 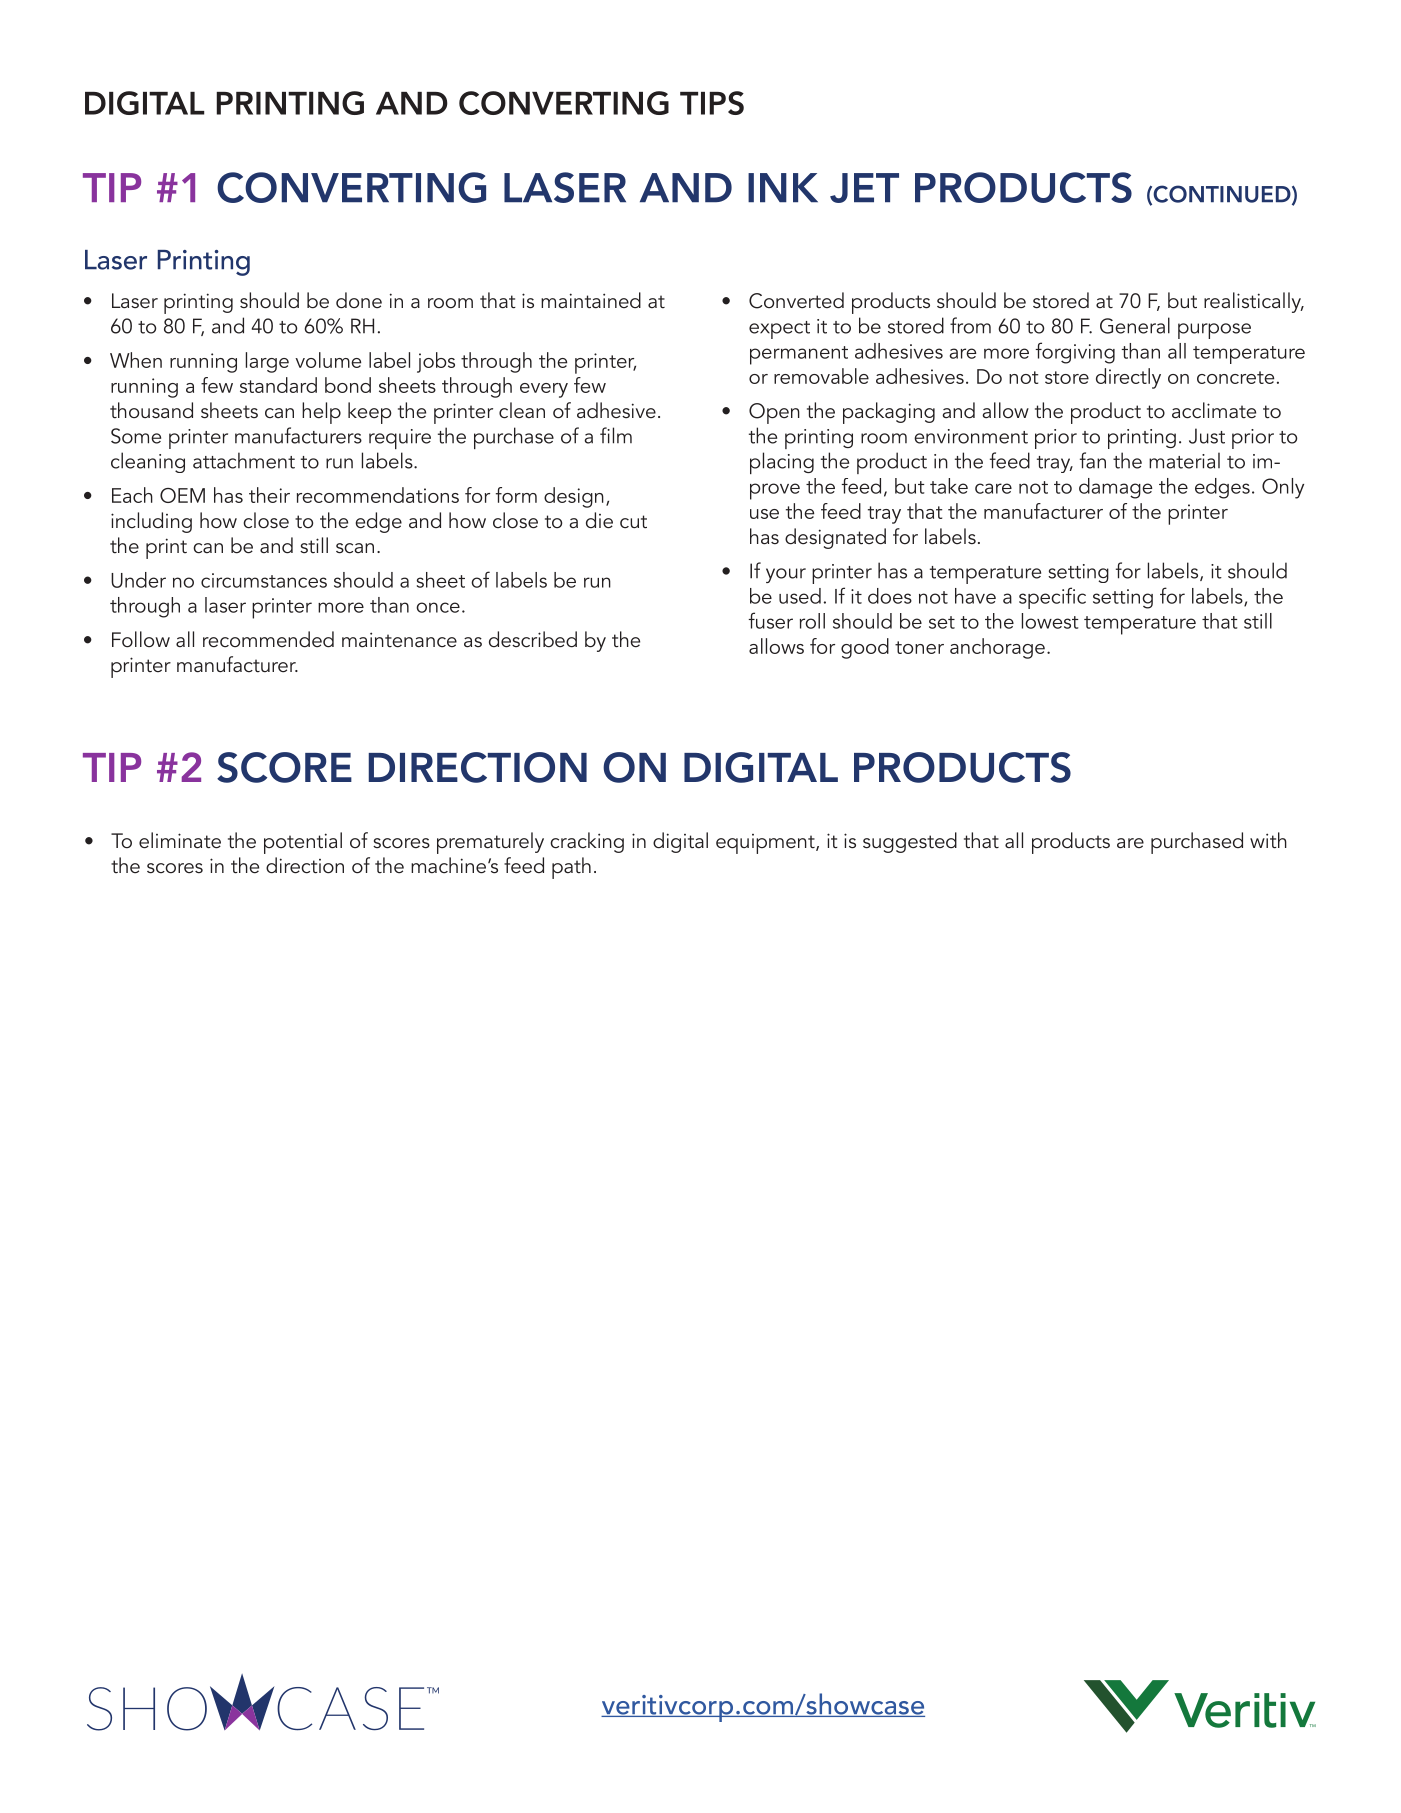 I want to click on circumstances, so click(x=264, y=580).
